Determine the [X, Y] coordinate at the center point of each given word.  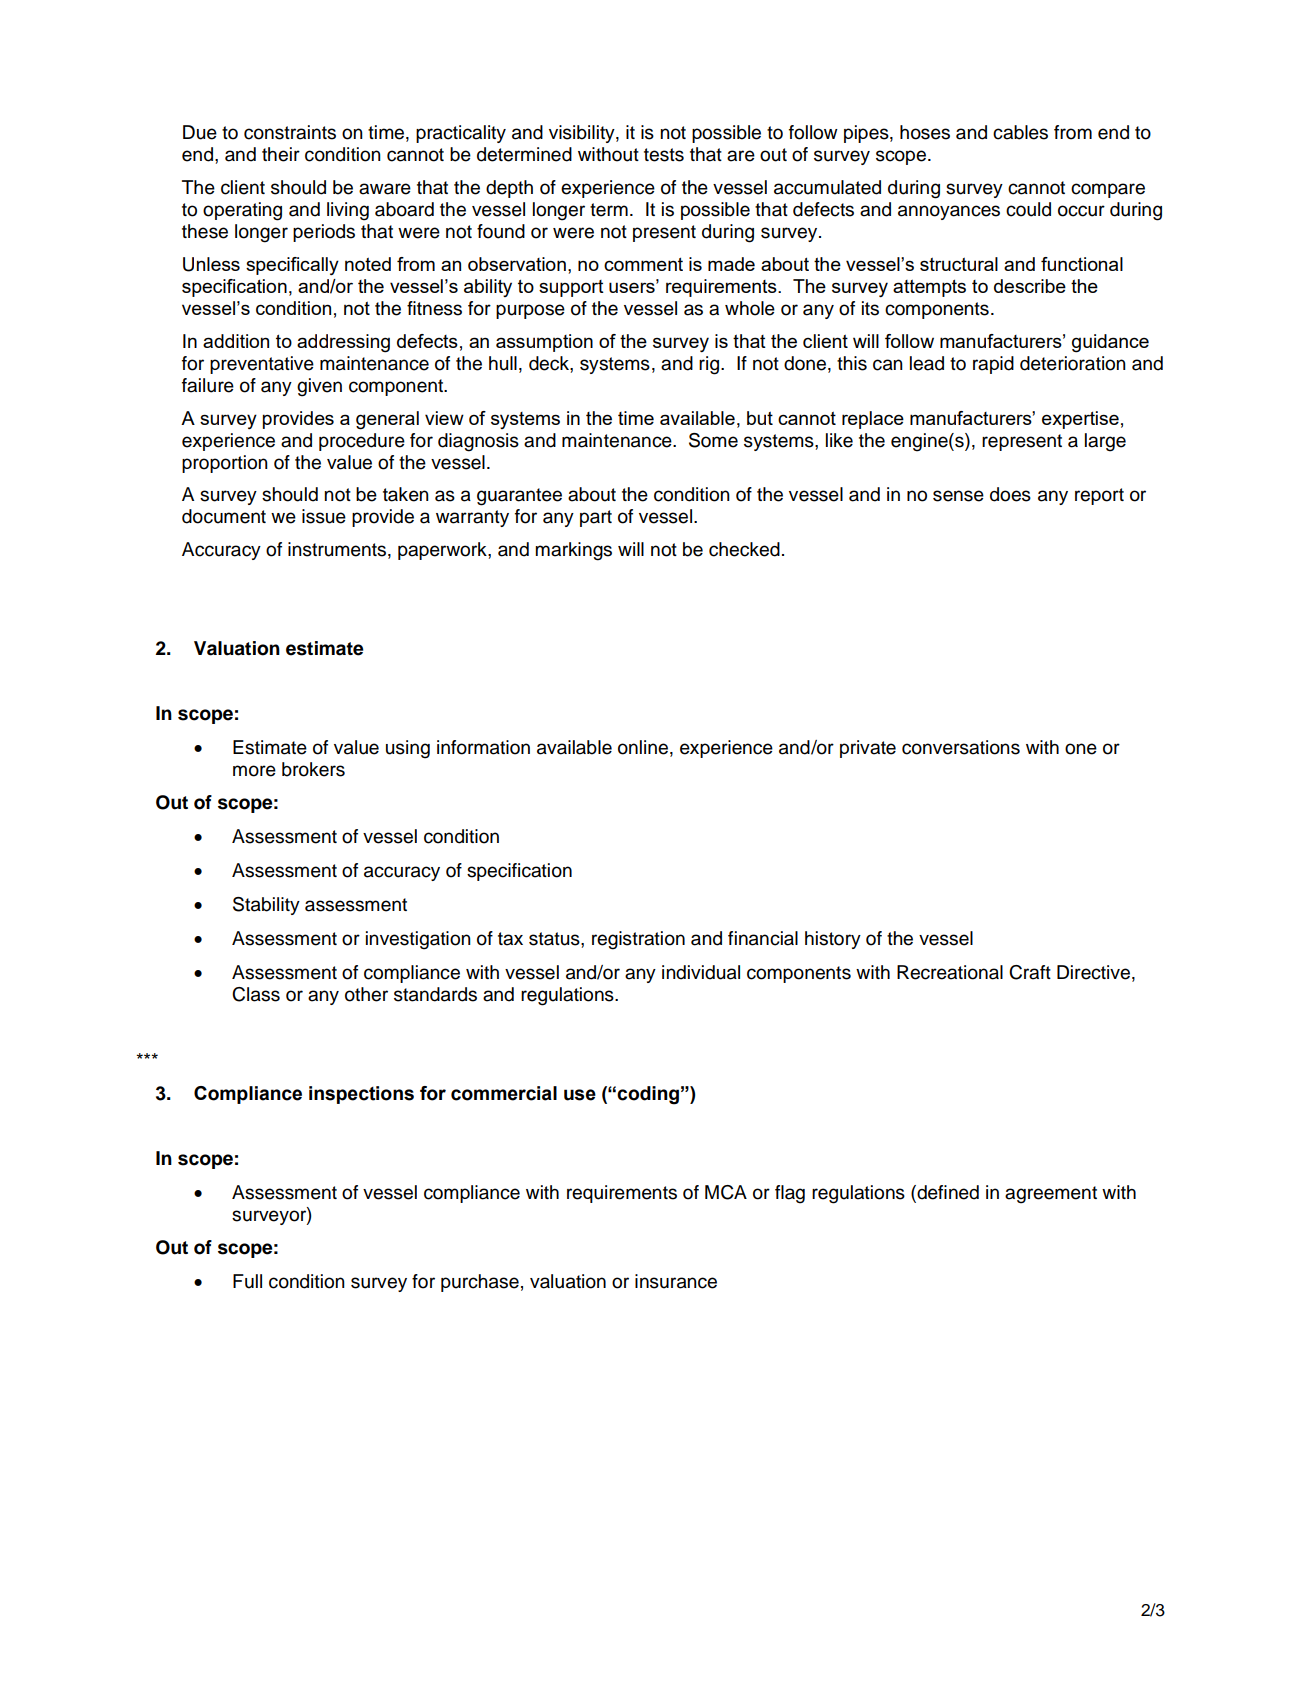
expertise [1080, 420]
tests [664, 155]
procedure [362, 442]
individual [701, 972]
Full [247, 1281]
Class [256, 994]
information [483, 747]
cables [1020, 132]
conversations [961, 747]
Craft [1030, 972]
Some [713, 440]
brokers [313, 769]
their [281, 154]
